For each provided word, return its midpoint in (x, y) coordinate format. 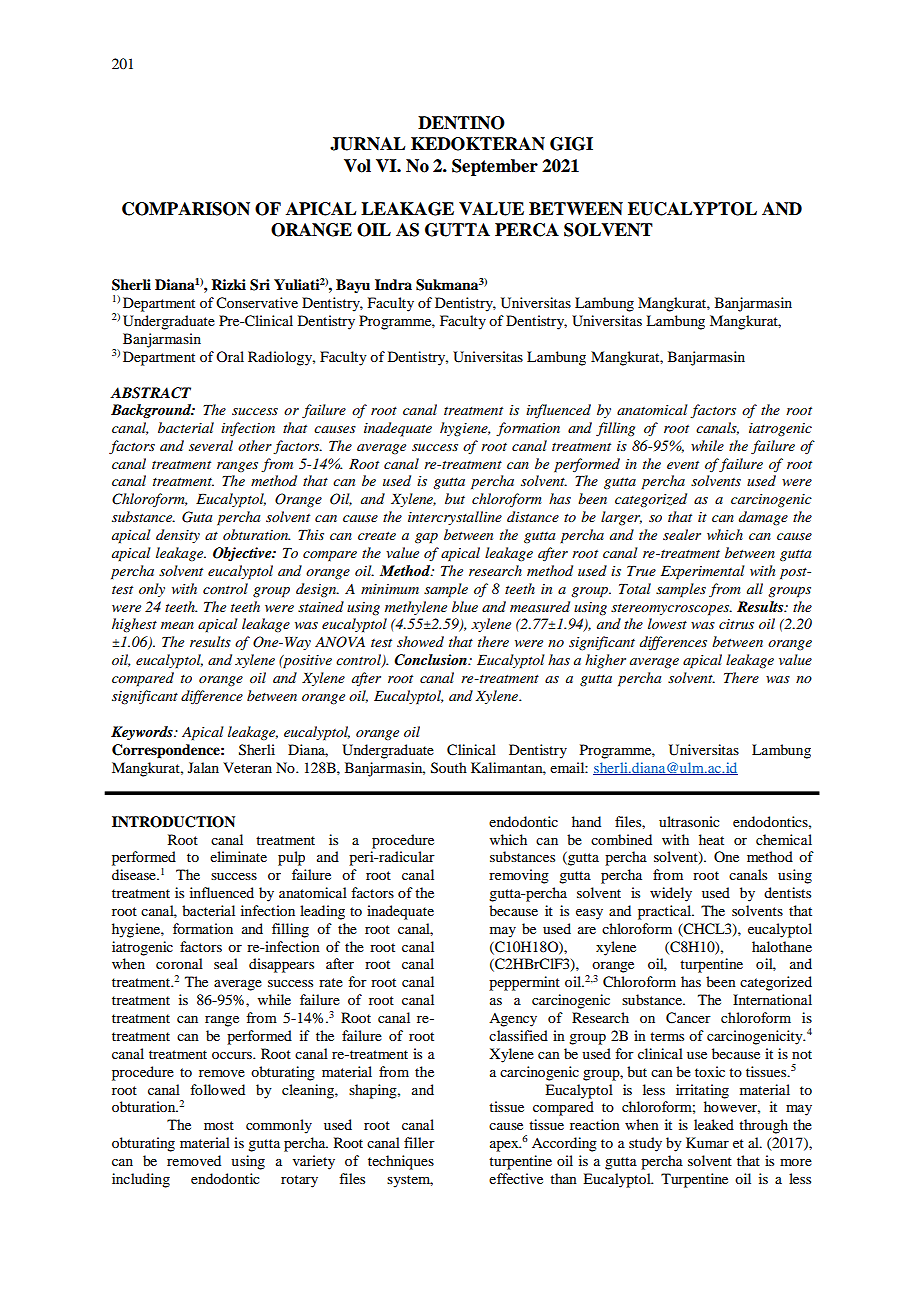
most (219, 1125)
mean (177, 625)
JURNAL (367, 144)
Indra (393, 284)
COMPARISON (186, 209)
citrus (736, 624)
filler (419, 1142)
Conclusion (431, 660)
